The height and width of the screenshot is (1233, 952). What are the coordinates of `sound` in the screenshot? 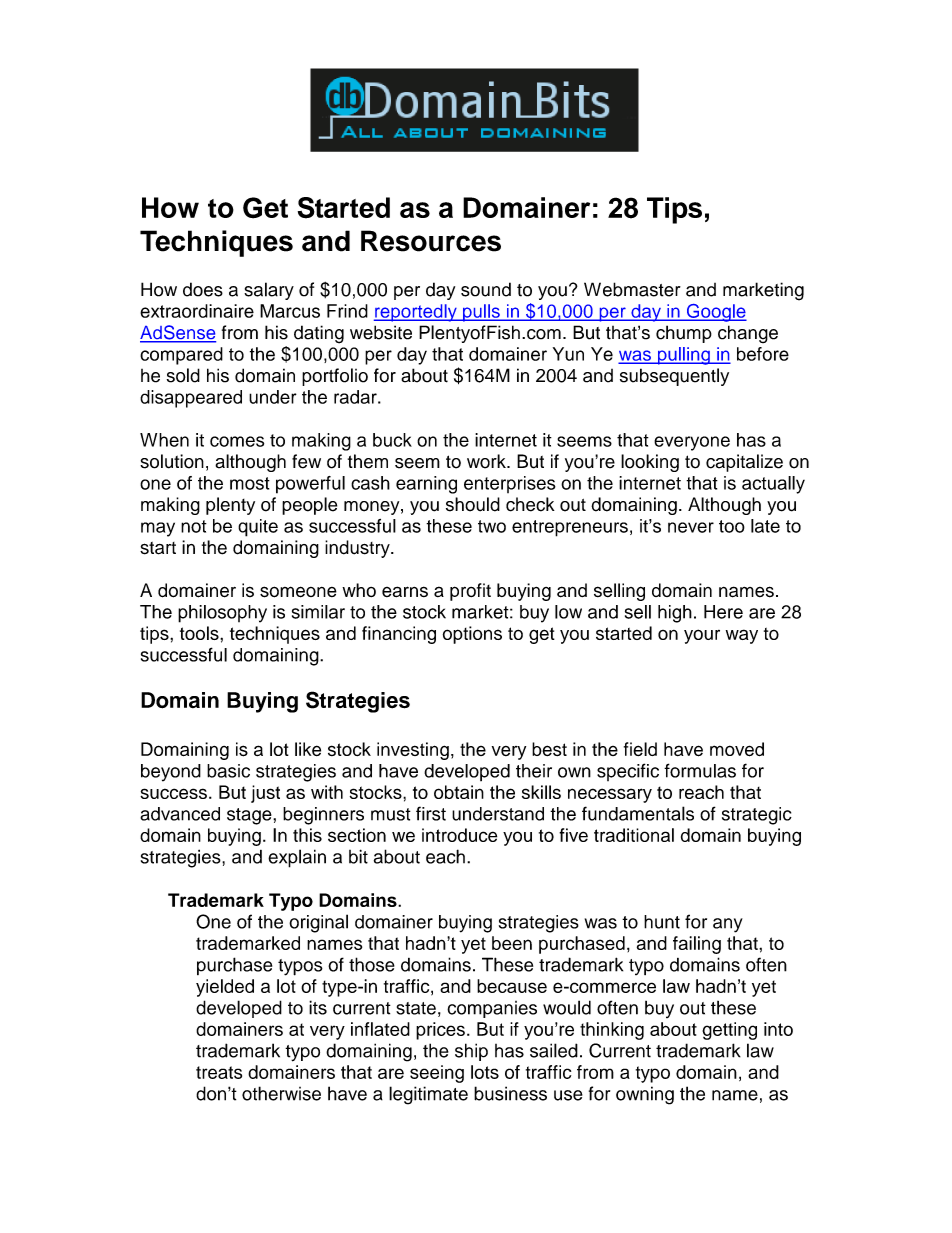 It's located at (486, 289).
